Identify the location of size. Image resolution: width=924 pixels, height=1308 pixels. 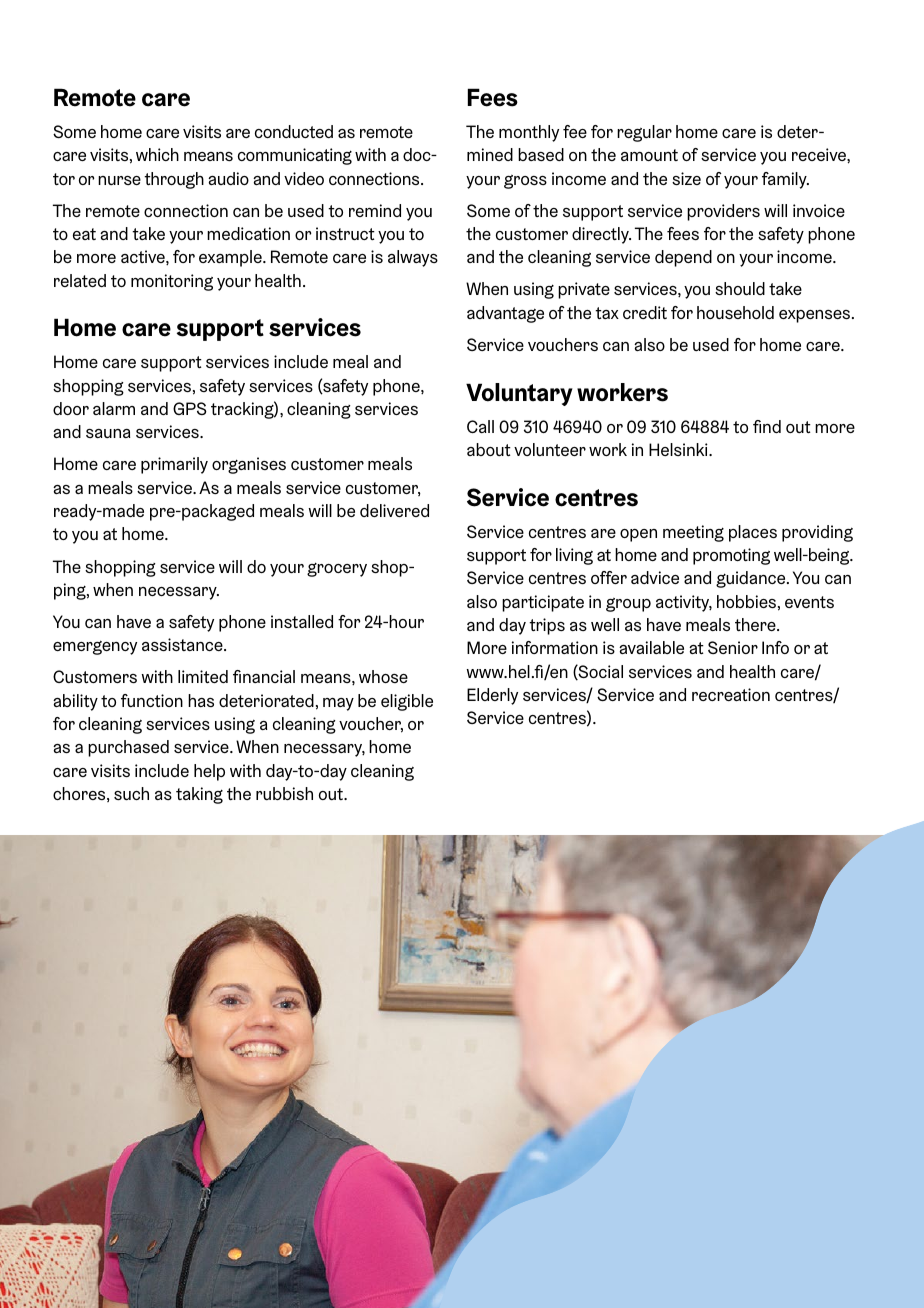
(686, 178).
